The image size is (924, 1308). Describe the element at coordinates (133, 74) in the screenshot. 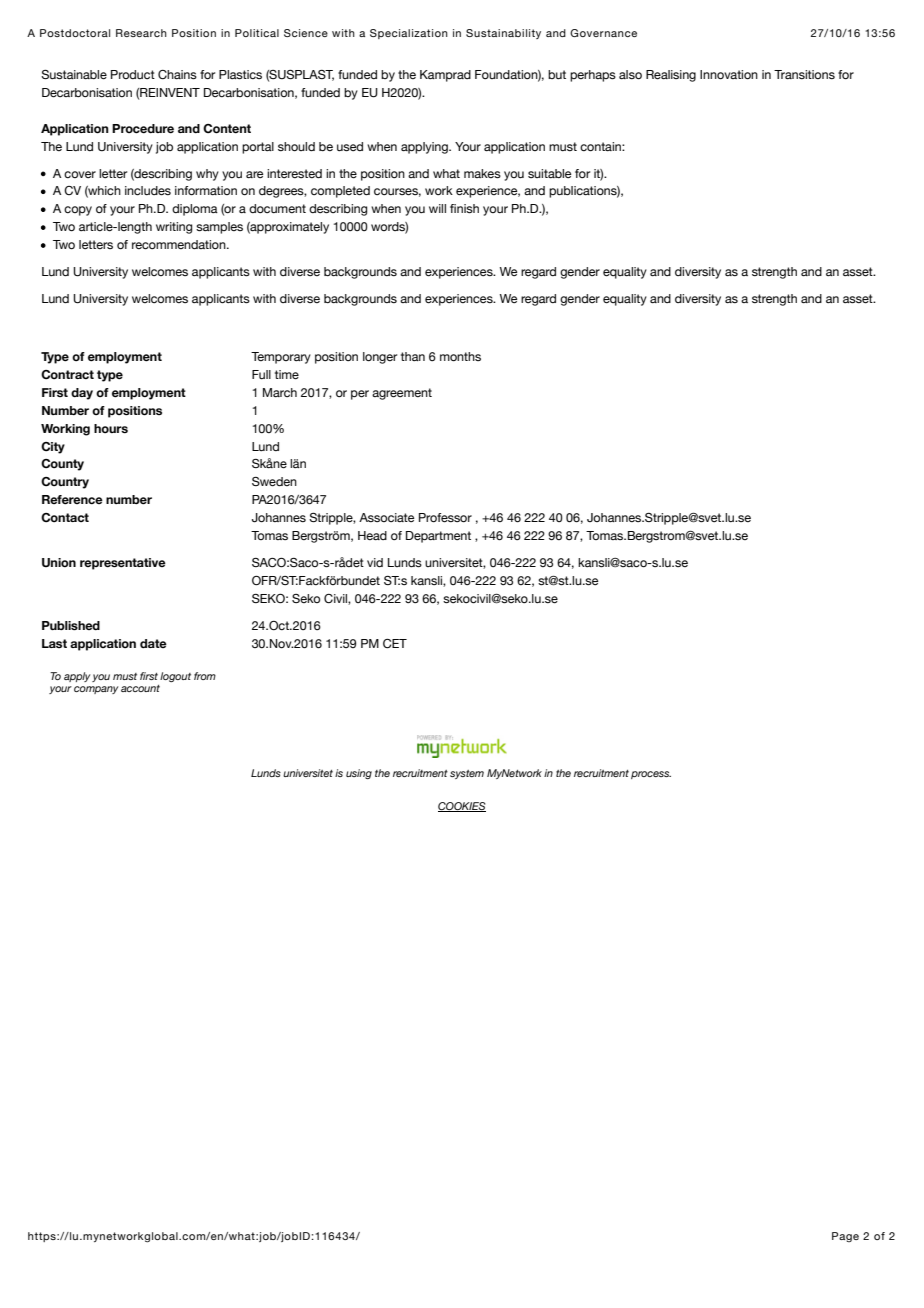

I see `Product` at that location.
